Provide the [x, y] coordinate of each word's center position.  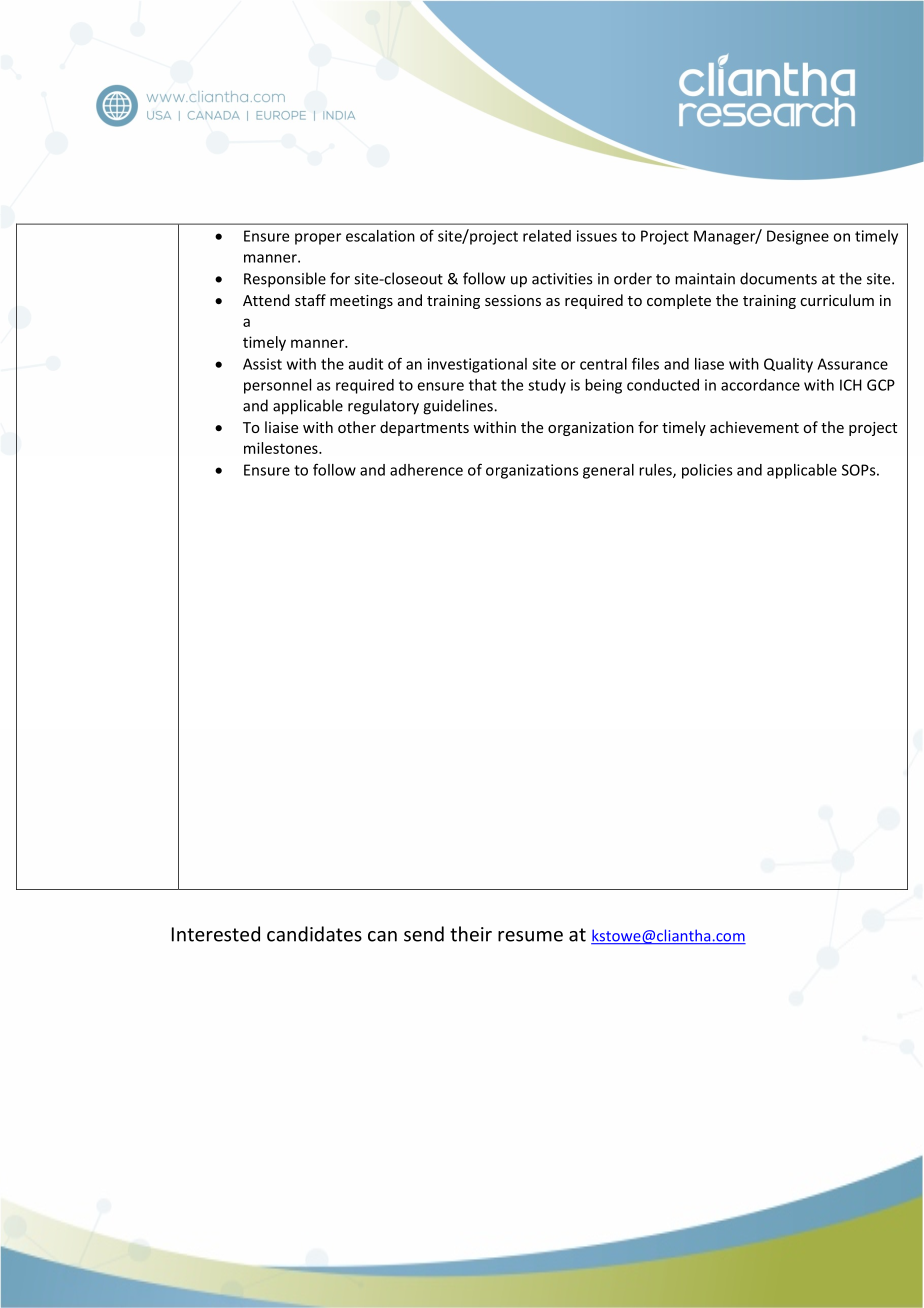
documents [778, 278]
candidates [314, 934]
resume [530, 936]
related [547, 236]
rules [656, 471]
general [608, 471]
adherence [426, 470]
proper [318, 239]
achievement [754, 427]
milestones [282, 448]
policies [707, 471]
